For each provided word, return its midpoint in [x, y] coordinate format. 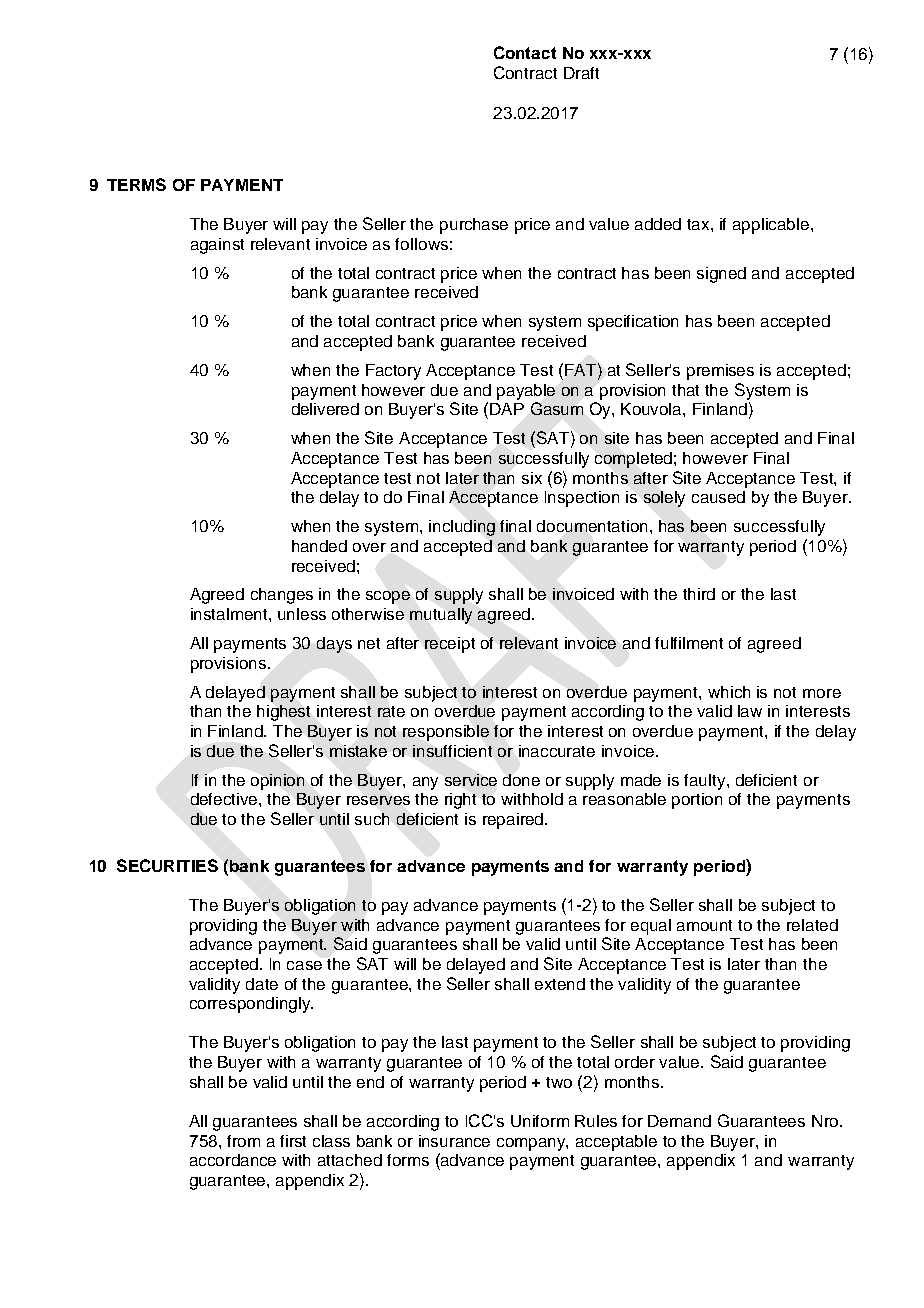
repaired [514, 821]
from [243, 1141]
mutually [441, 616]
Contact [525, 52]
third [699, 594]
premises [720, 372]
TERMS [136, 184]
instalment [230, 614]
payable [526, 392]
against [217, 246]
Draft [581, 73]
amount [704, 925]
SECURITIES [167, 865]
